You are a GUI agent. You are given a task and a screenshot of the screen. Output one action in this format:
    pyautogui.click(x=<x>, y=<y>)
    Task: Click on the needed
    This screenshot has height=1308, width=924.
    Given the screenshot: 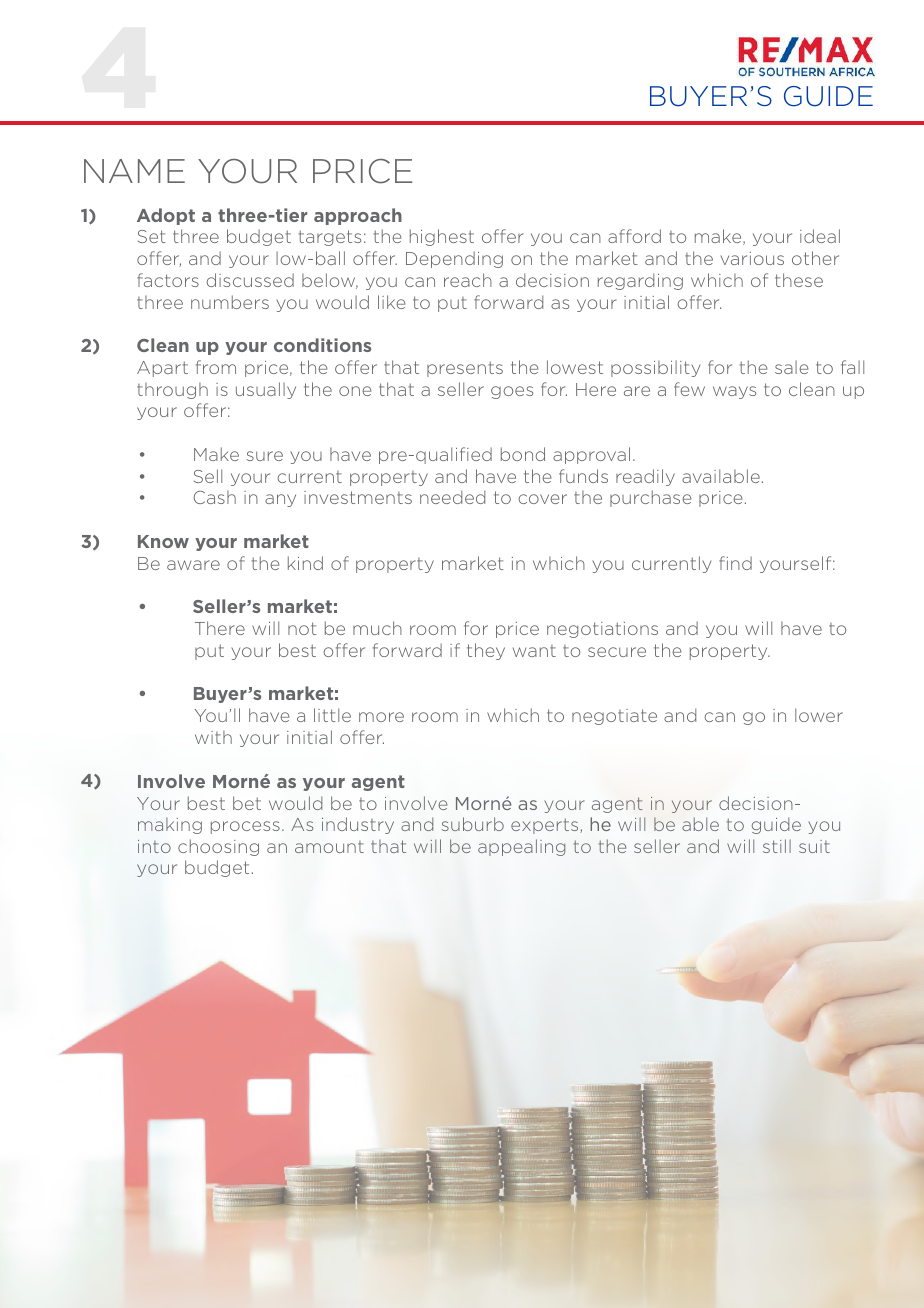 What is the action you would take?
    pyautogui.click(x=452, y=497)
